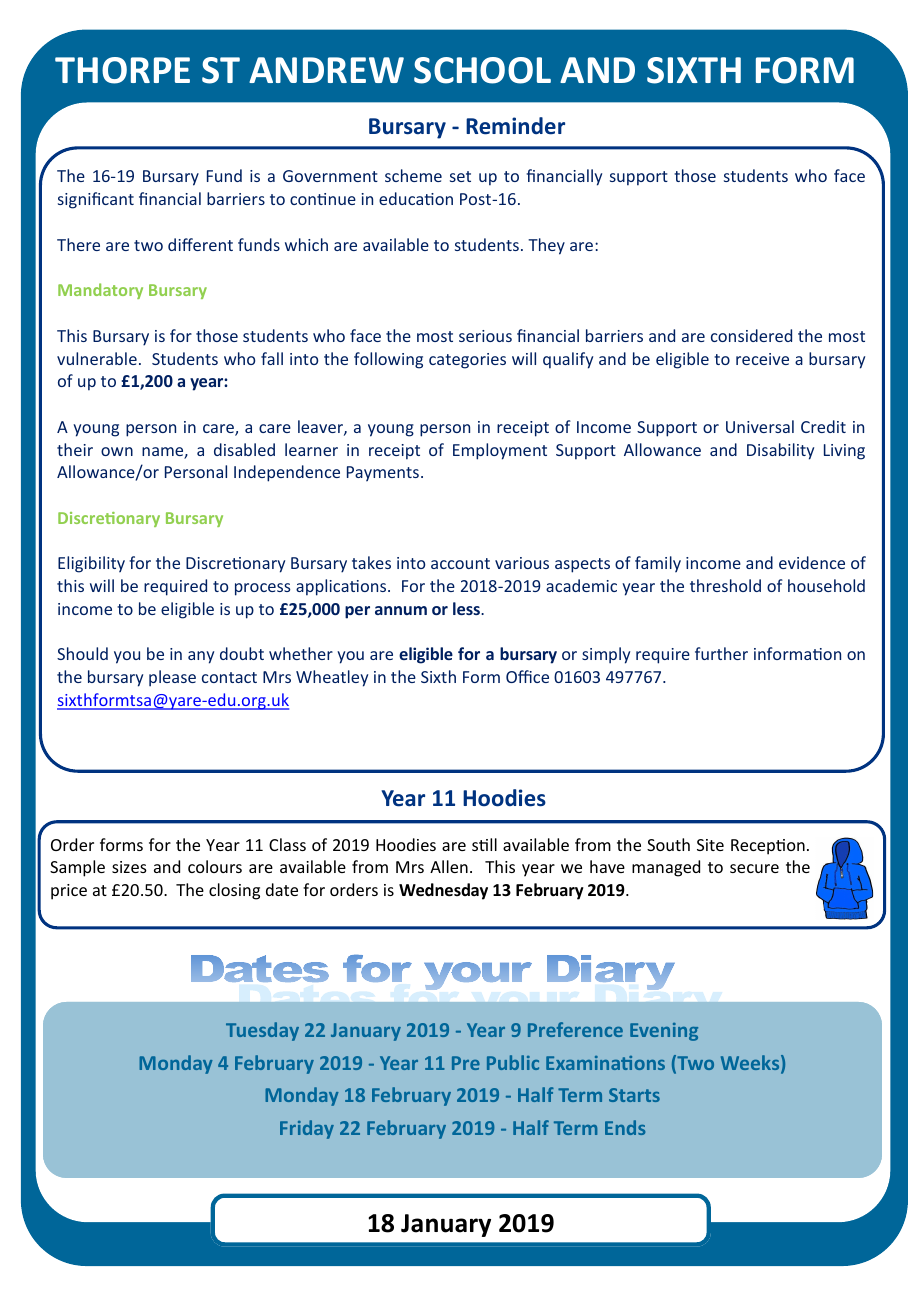 This page has width=924, height=1308. What do you see at coordinates (515, 126) in the page?
I see `Reminder` at bounding box center [515, 126].
